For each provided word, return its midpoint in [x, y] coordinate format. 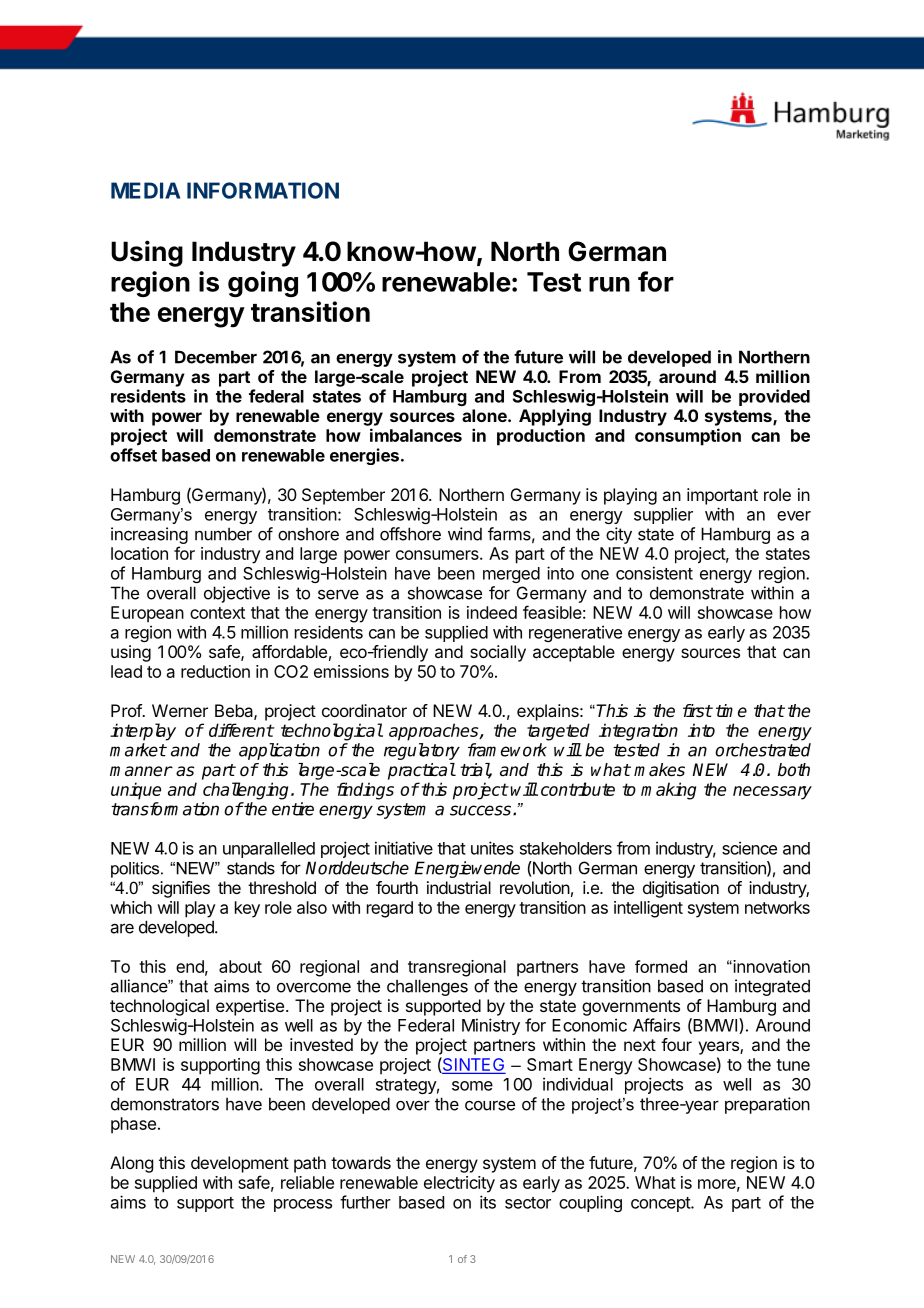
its [488, 1202]
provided [774, 397]
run [609, 284]
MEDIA [145, 190]
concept [661, 1204]
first [697, 711]
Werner [180, 710]
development [240, 1164]
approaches [435, 732]
